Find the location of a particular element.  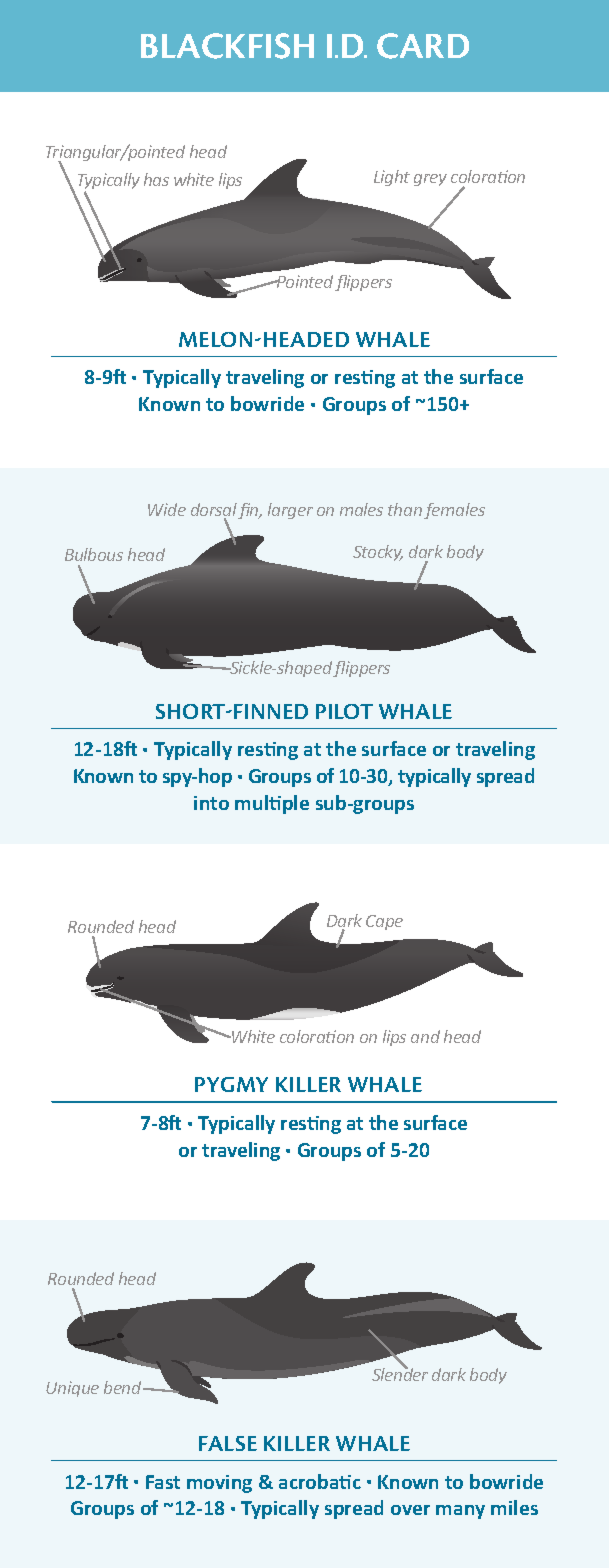

Fast is located at coordinates (163, 1482).
